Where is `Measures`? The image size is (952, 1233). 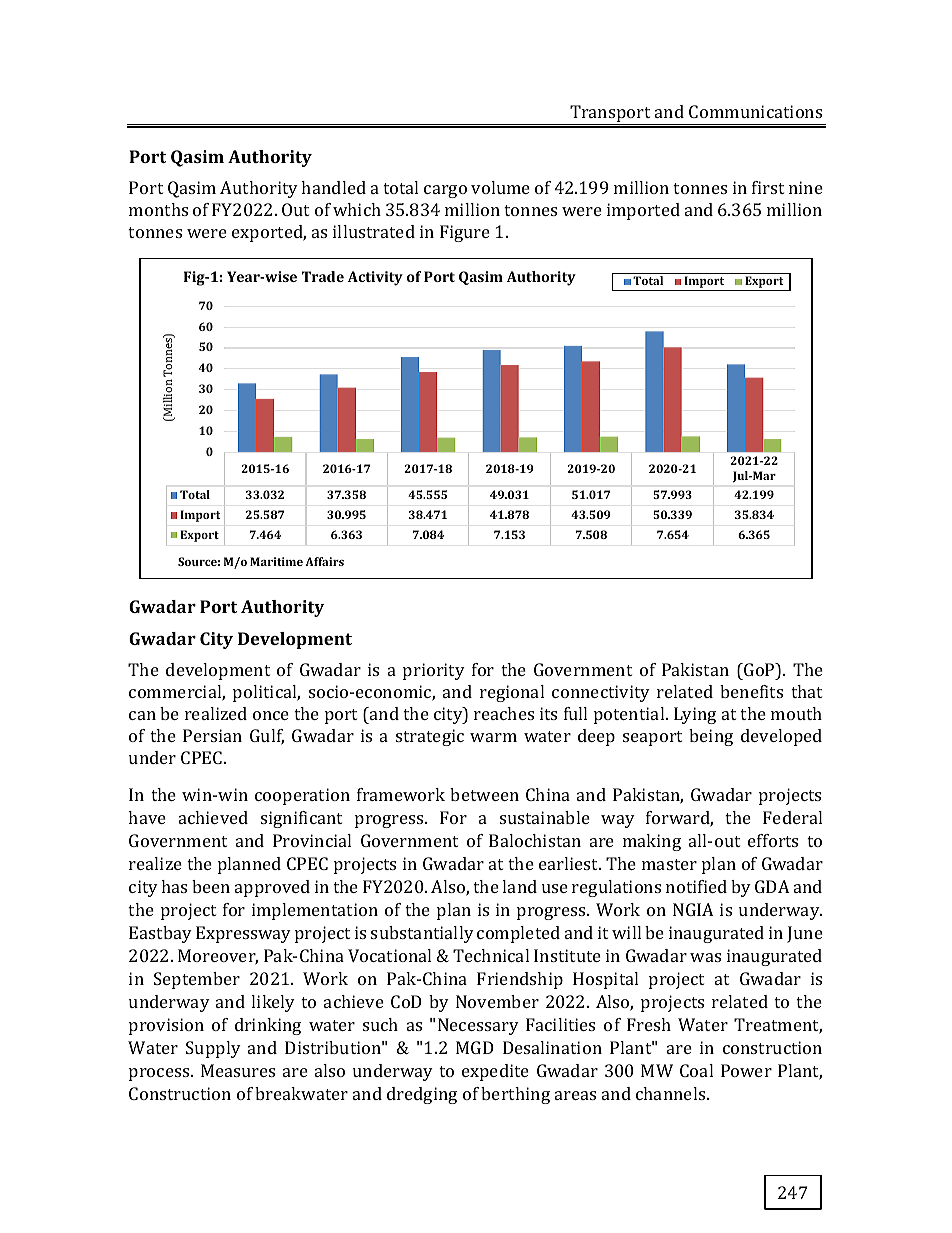
Measures is located at coordinates (238, 1070).
